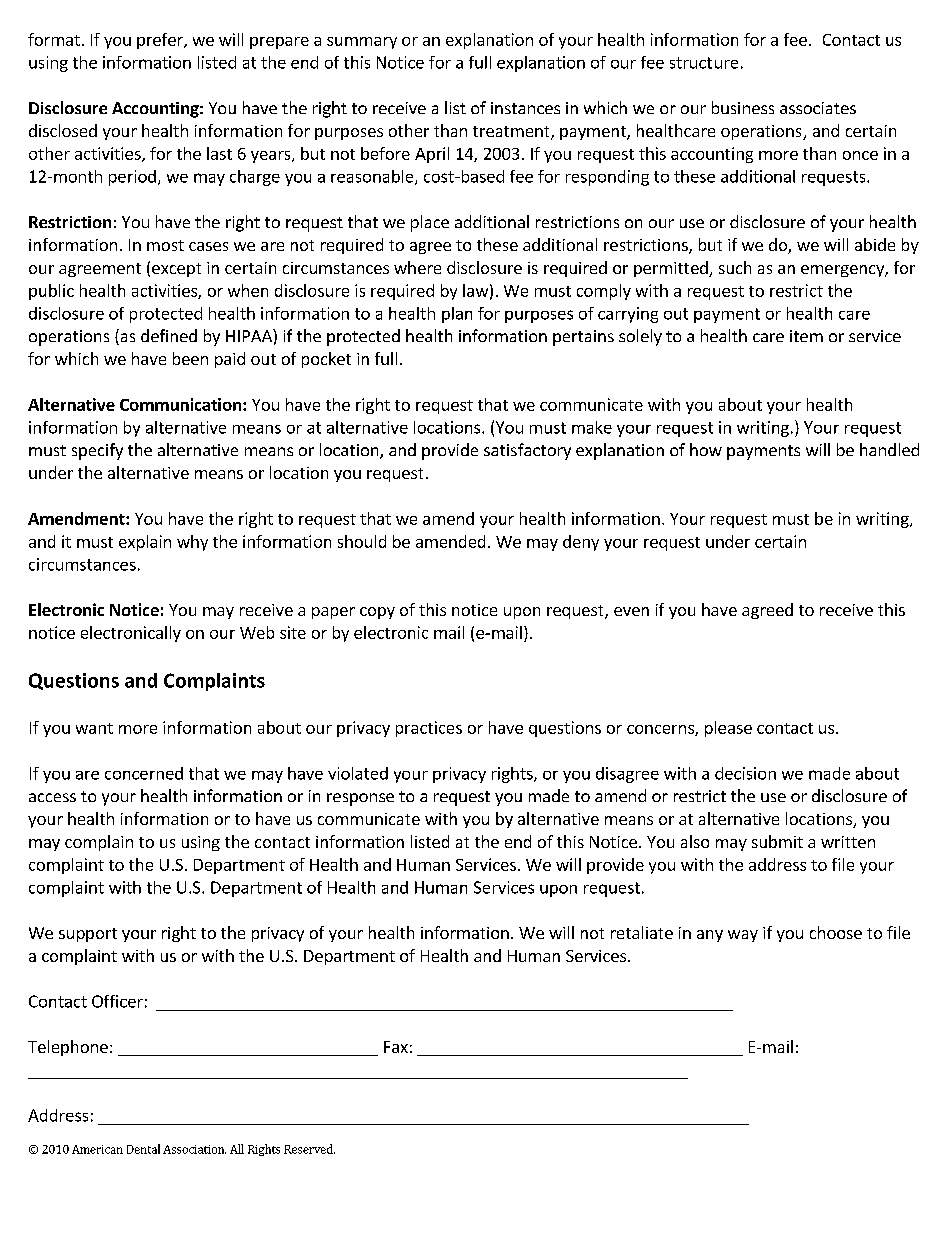  I want to click on even, so click(631, 611).
